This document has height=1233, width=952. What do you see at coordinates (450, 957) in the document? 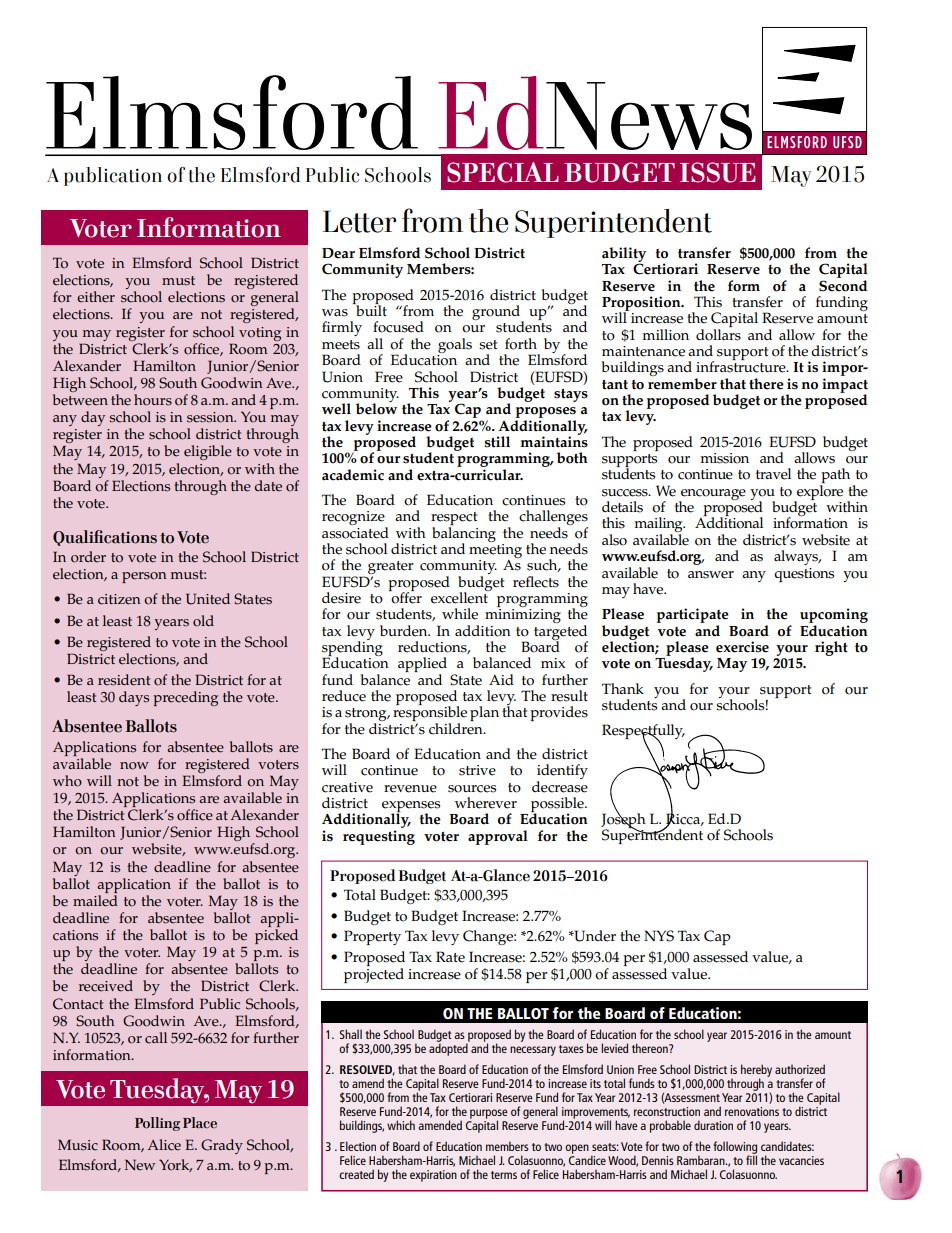
I see `Rate` at bounding box center [450, 957].
